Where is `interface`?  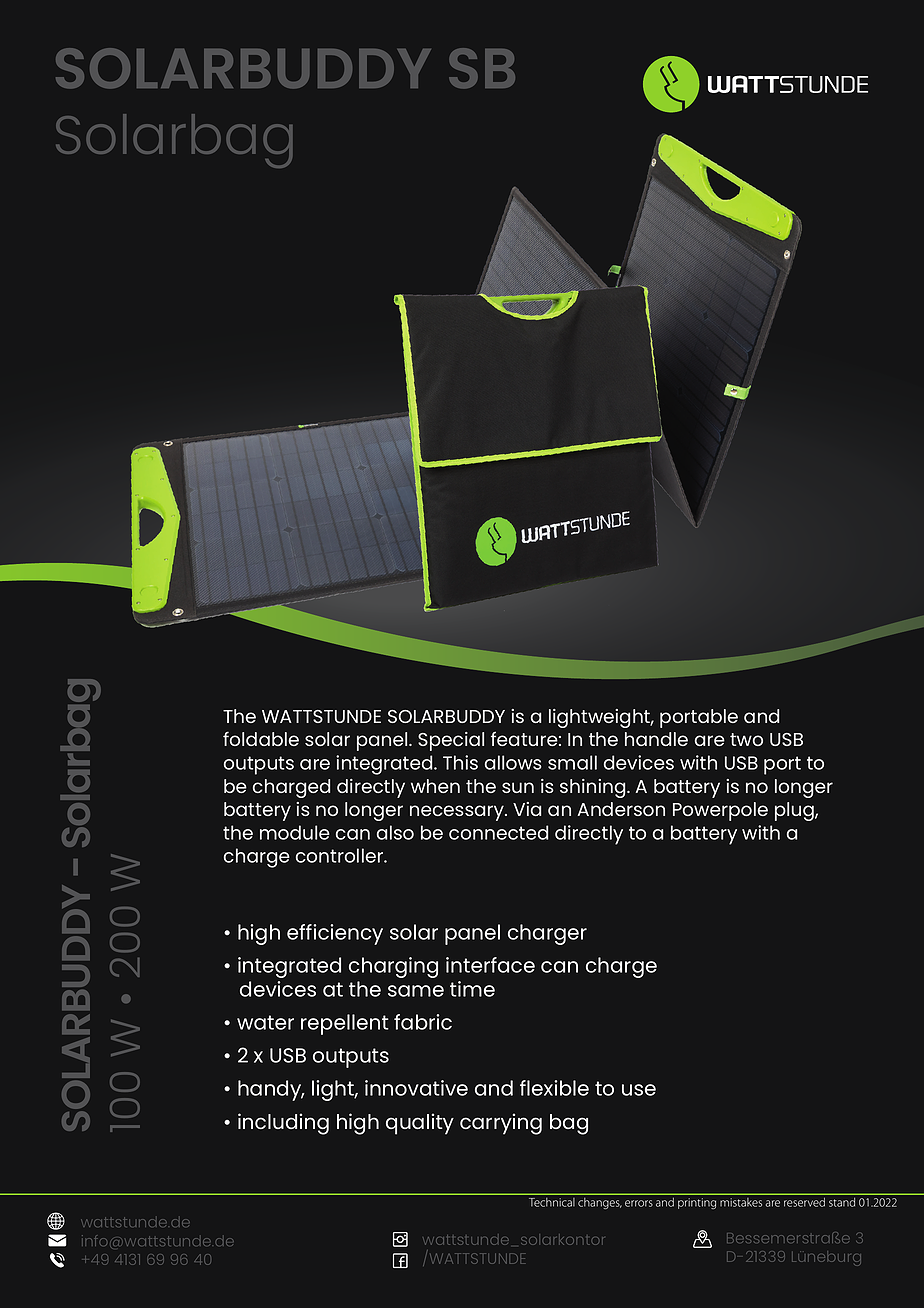 interface is located at coordinates (490, 965).
